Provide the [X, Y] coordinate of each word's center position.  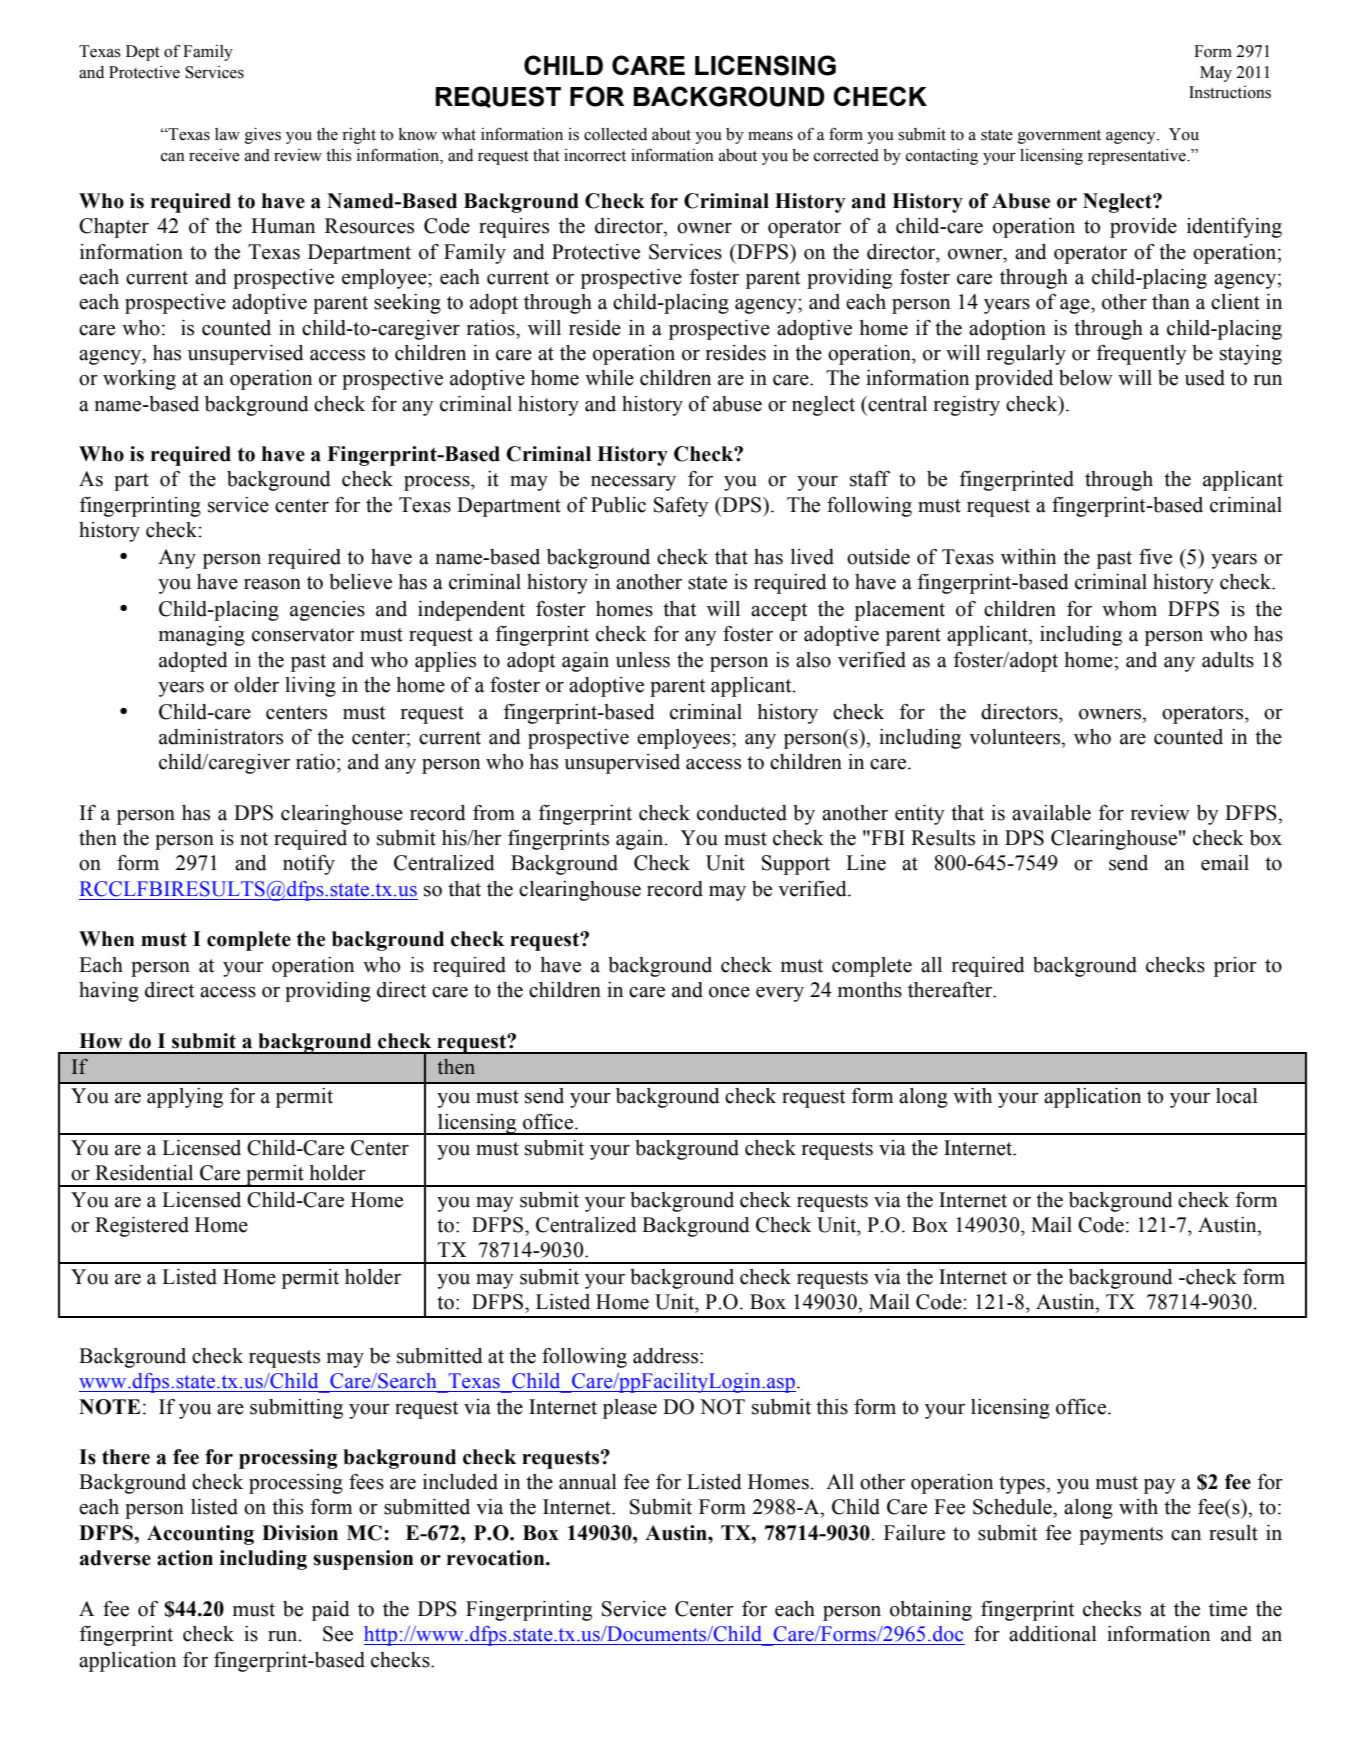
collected [615, 134]
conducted [742, 813]
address [665, 1356]
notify [309, 865]
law [227, 134]
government [1059, 137]
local [1237, 1096]
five [1155, 557]
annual [588, 1482]
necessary [633, 483]
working [139, 380]
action [185, 1558]
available [1051, 813]
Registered [142, 1227]
